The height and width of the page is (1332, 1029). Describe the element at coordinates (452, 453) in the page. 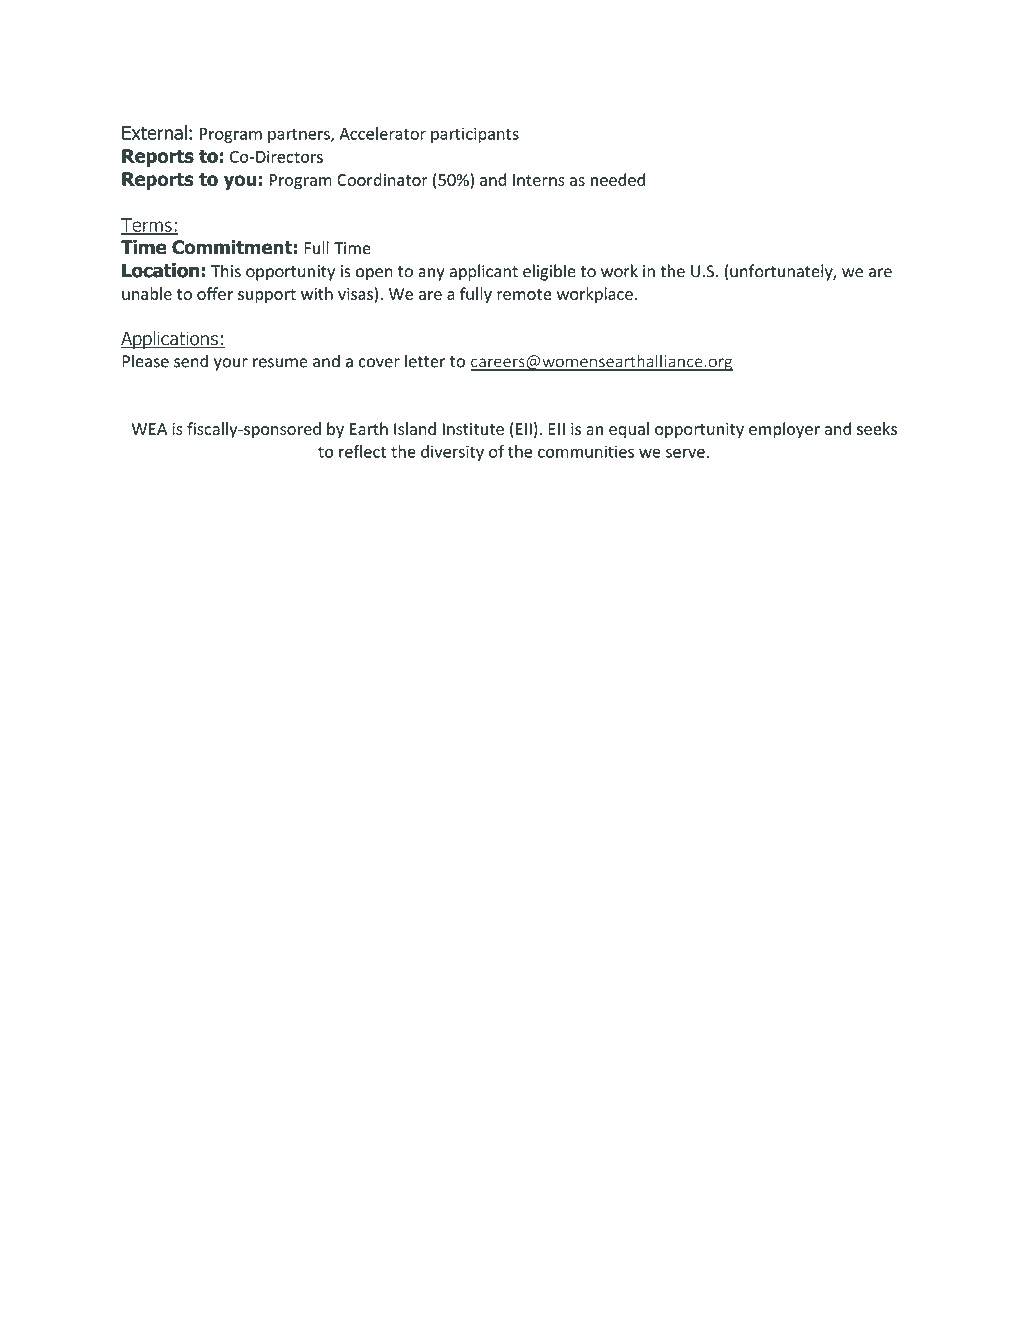

I see `diversity` at that location.
